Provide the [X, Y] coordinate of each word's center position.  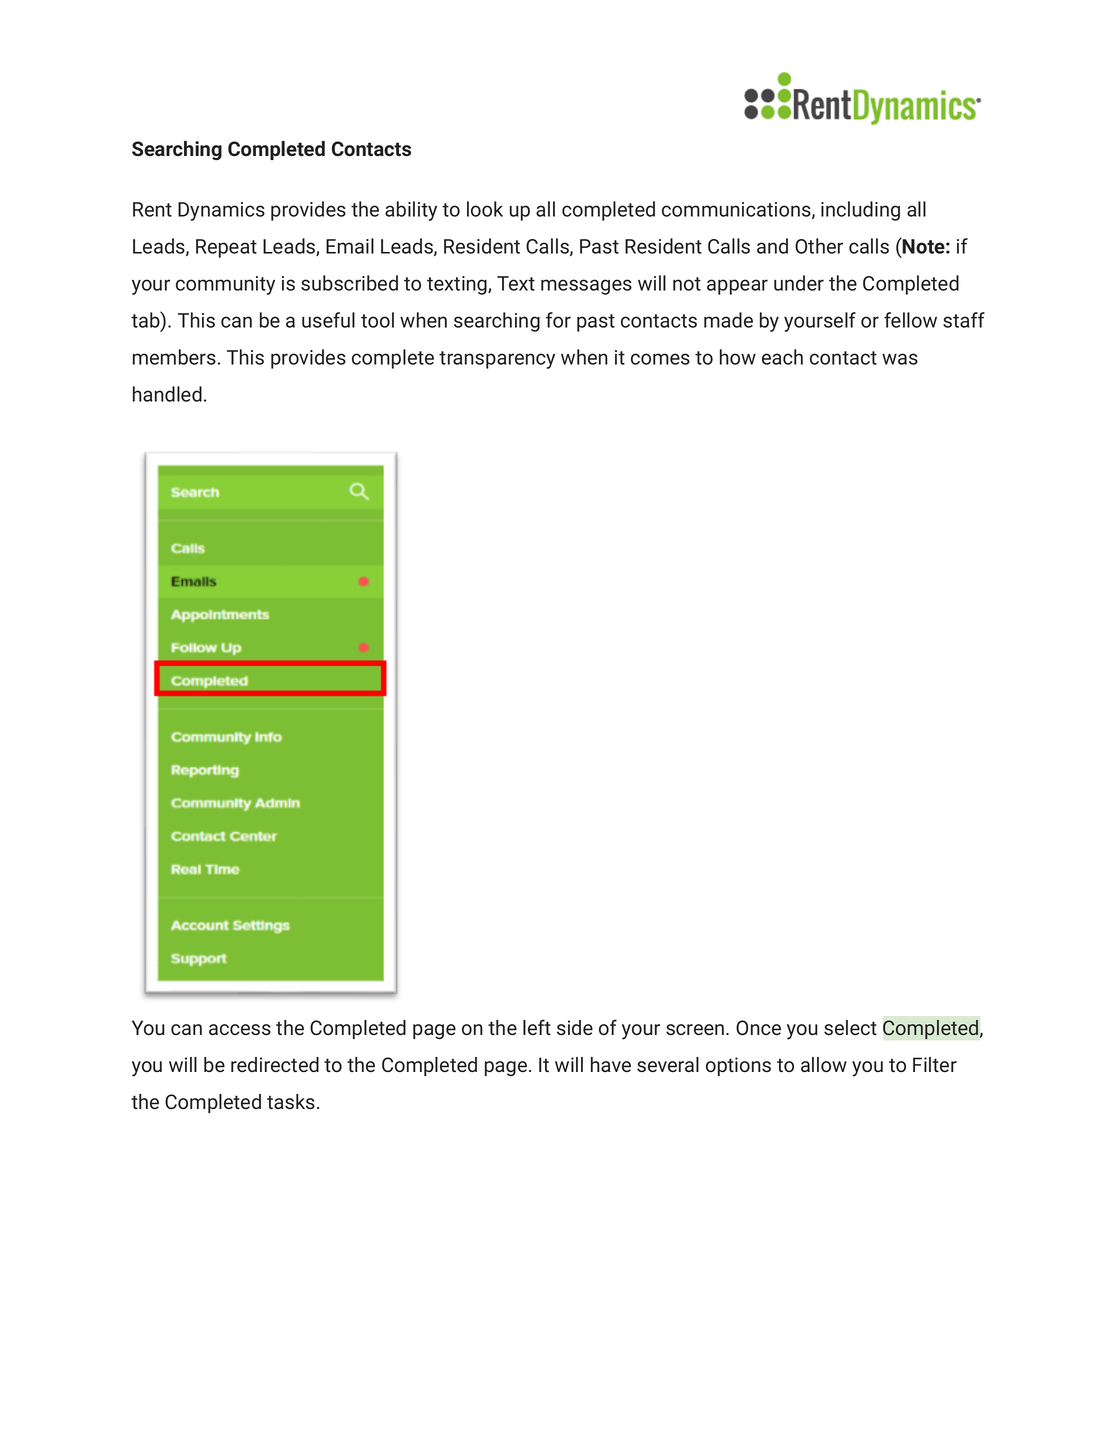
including [860, 211]
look [485, 209]
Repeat [226, 248]
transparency [497, 360]
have [611, 1064]
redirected [275, 1064]
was [900, 359]
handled [167, 394]
